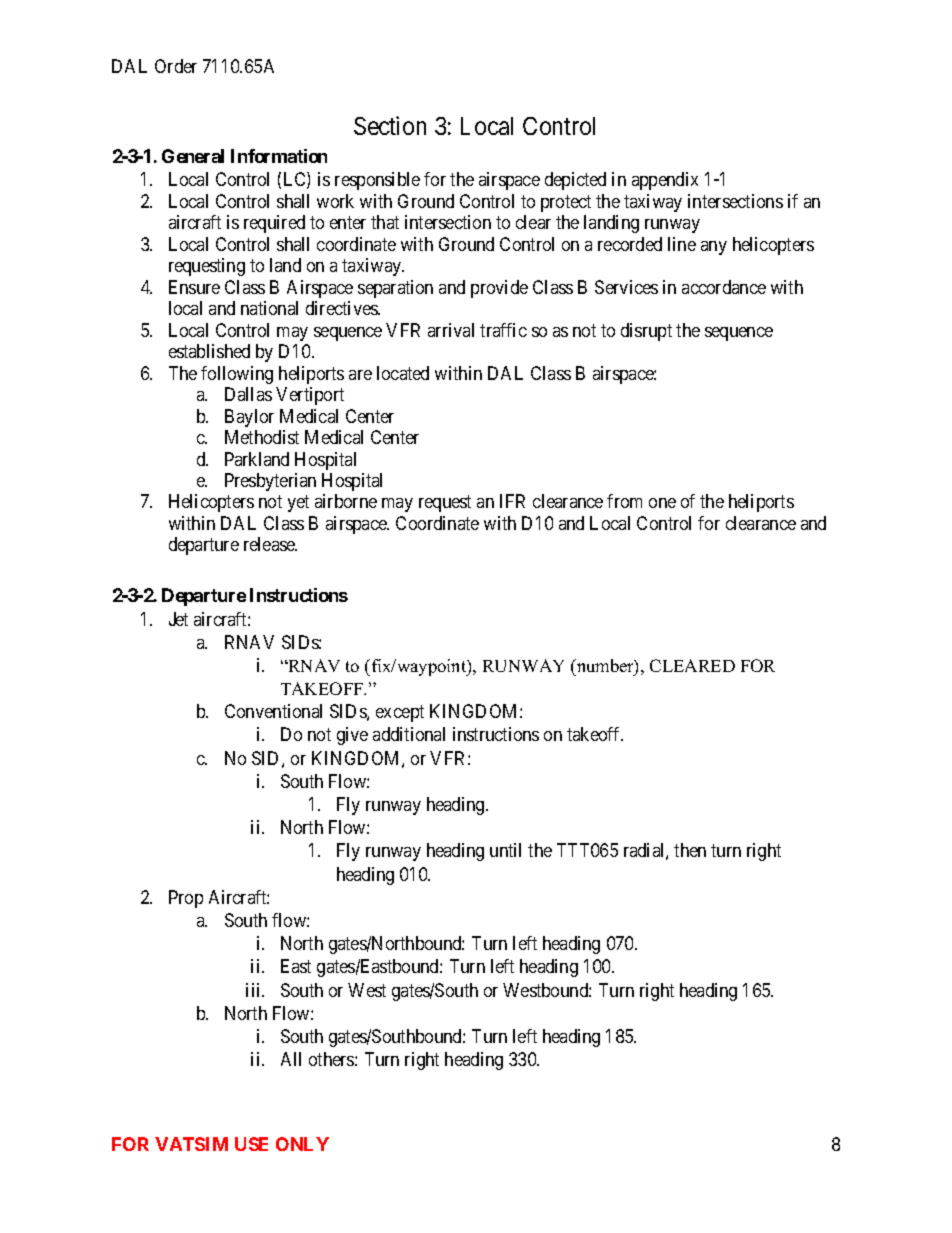 This screenshot has width=952, height=1233. Describe the element at coordinates (251, 1144) in the screenshot. I see `USE` at that location.
